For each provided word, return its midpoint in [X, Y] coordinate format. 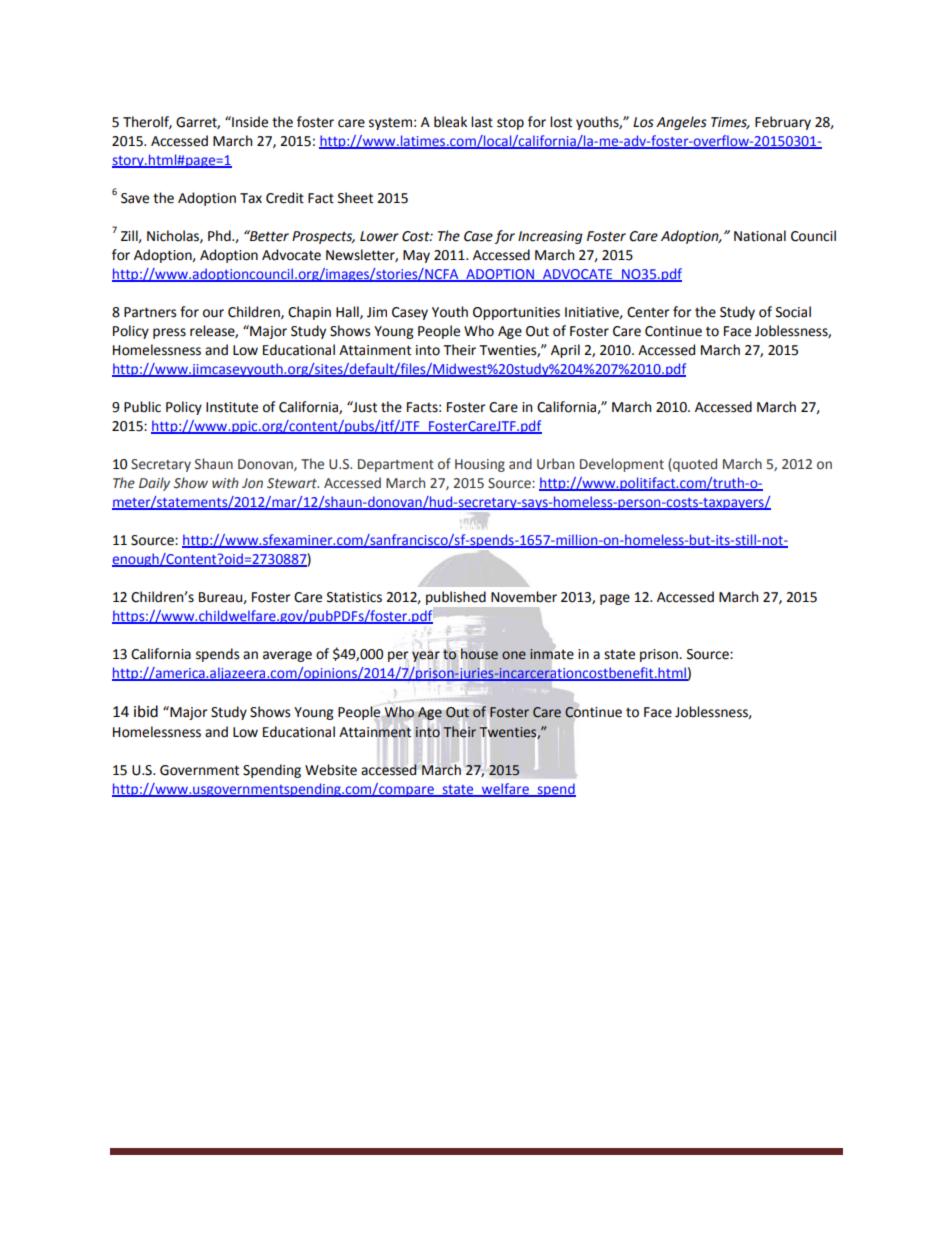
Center [648, 312]
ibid [146, 711]
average [287, 656]
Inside [249, 122]
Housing [480, 465]
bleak [450, 122]
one [514, 655]
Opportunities [516, 313]
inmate [551, 654]
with [225, 482]
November [524, 597]
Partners [150, 312]
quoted [694, 465]
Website [331, 770]
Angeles [681, 123]
